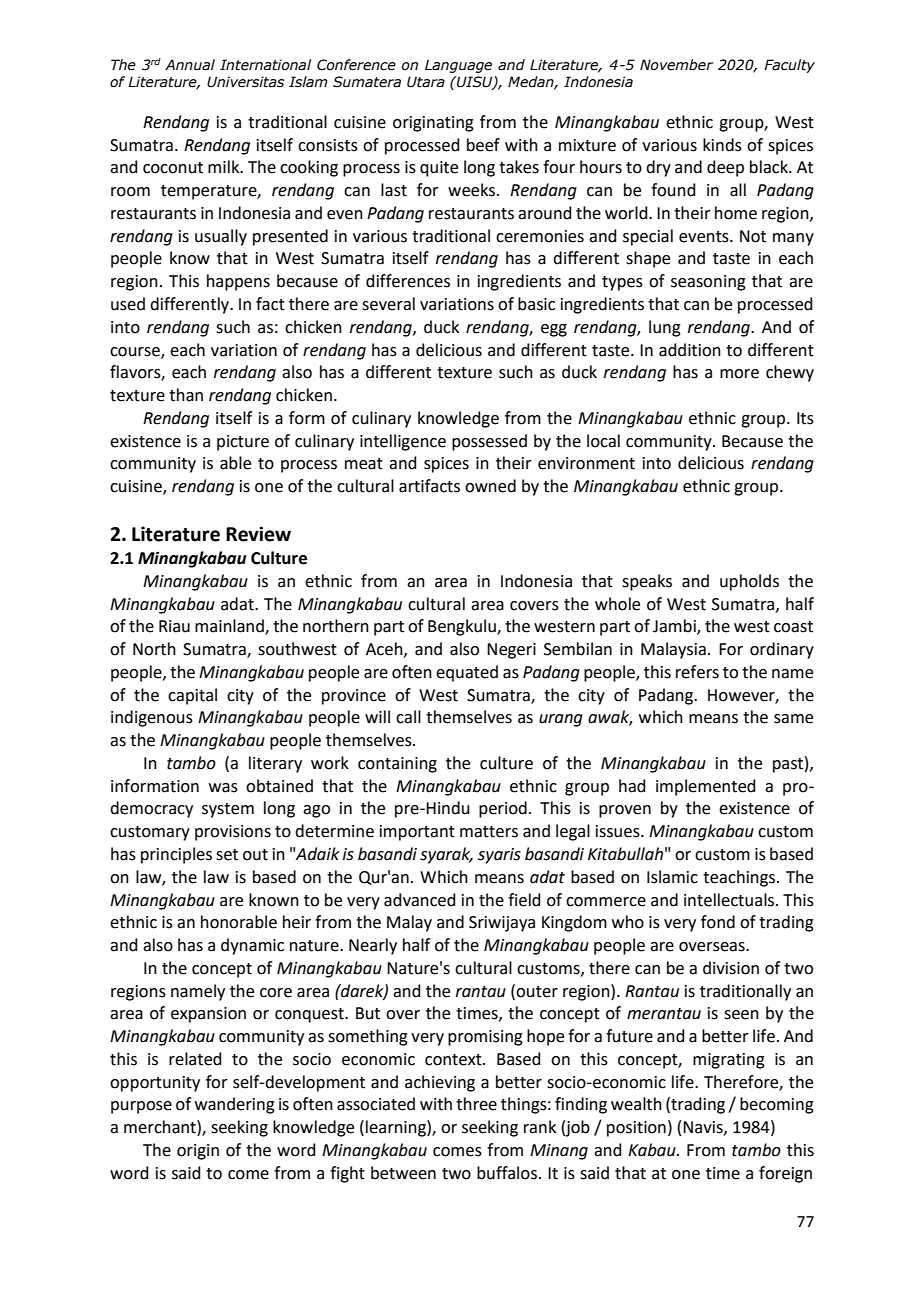 This screenshot has width=924, height=1308. Describe the element at coordinates (223, 788) in the screenshot. I see `was` at that location.
